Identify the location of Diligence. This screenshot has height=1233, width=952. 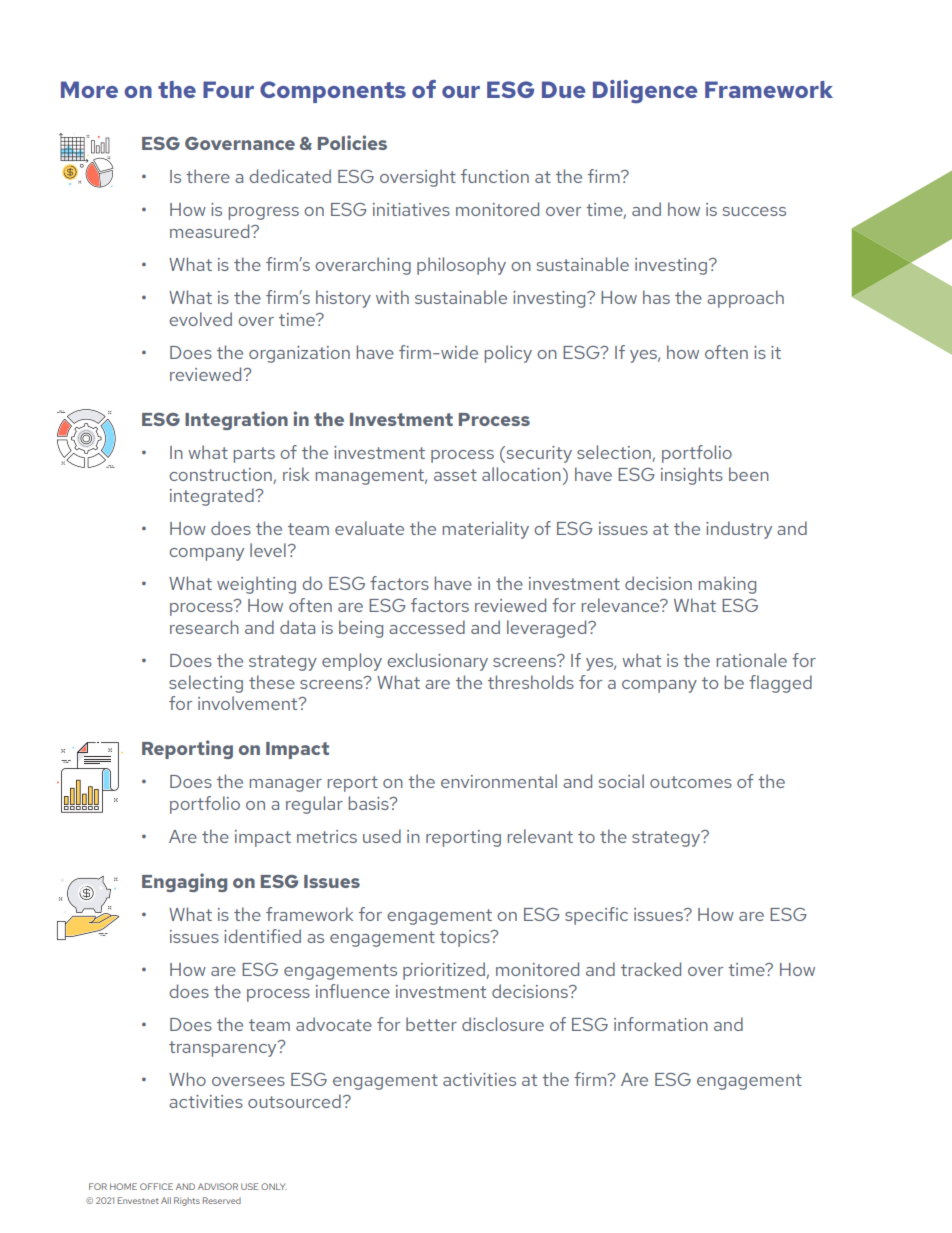
(645, 91).
